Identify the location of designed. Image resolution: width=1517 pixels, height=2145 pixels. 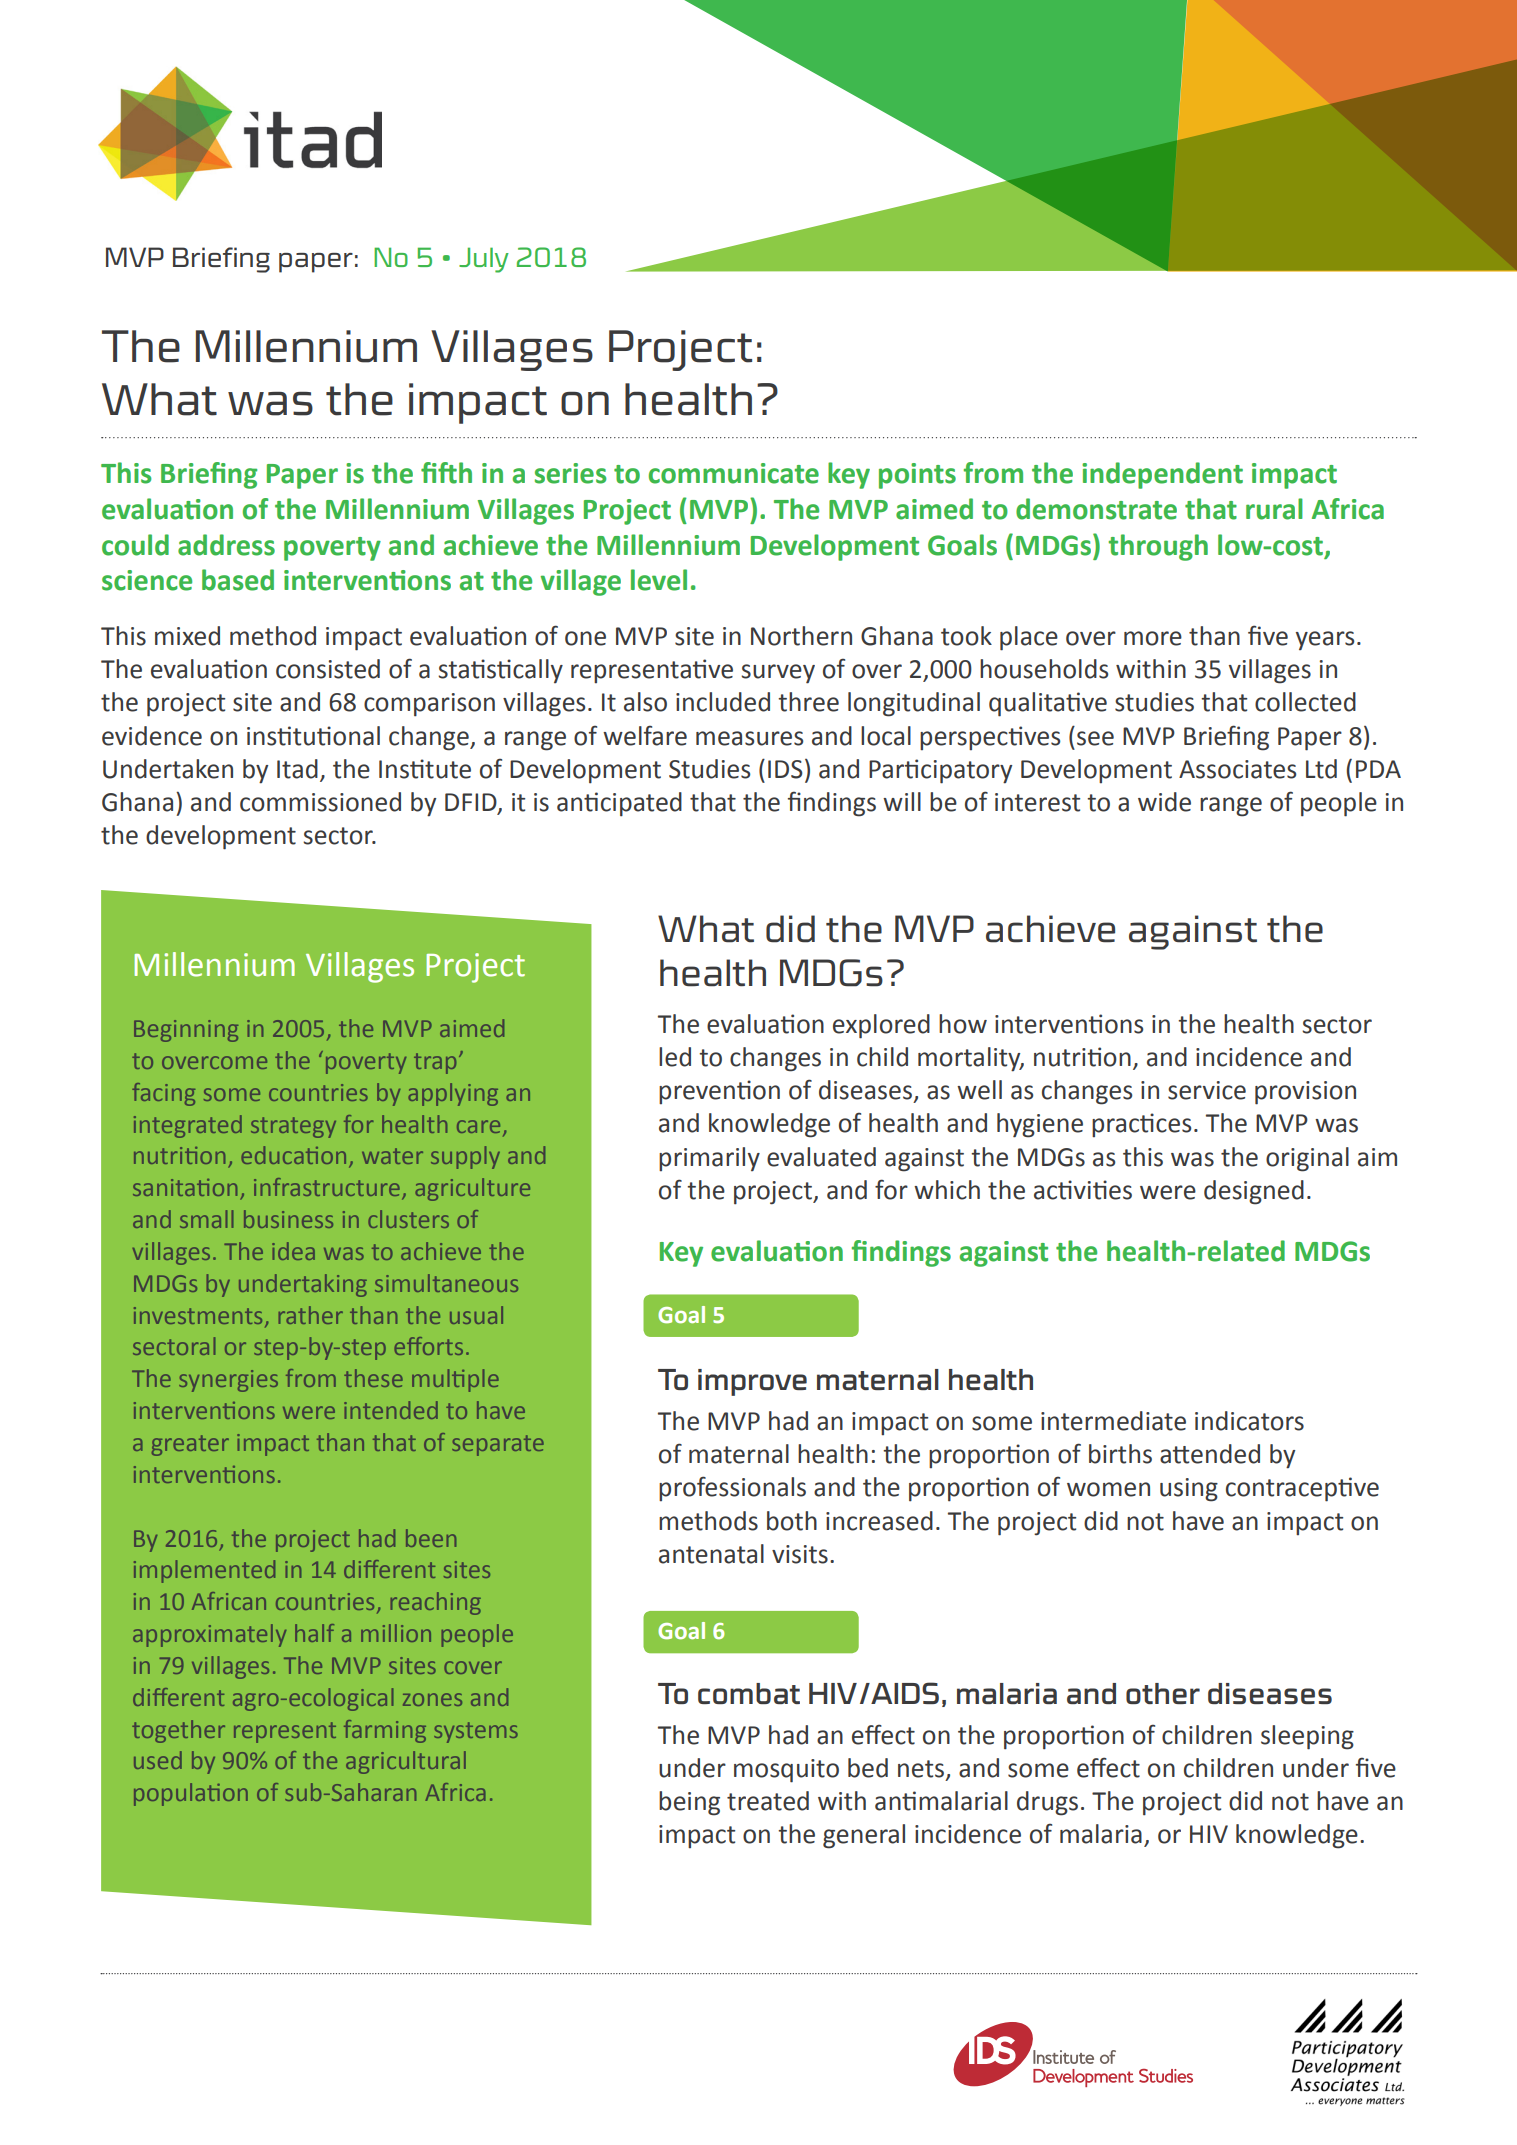
(1254, 1192).
